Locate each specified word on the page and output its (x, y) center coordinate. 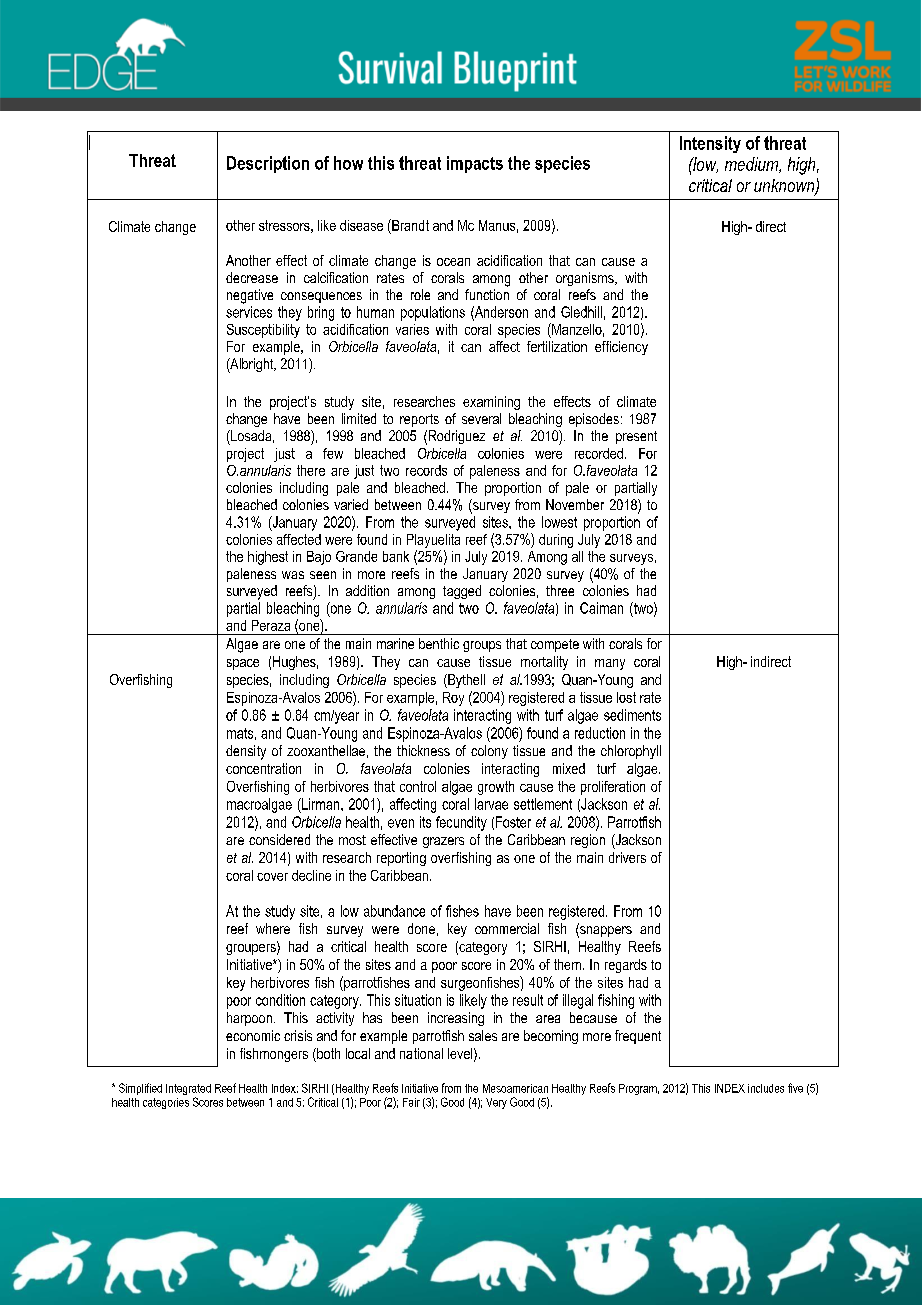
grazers (443, 842)
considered (279, 839)
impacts (475, 164)
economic (253, 1035)
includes (766, 1088)
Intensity (710, 144)
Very (496, 1103)
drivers (627, 857)
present (636, 437)
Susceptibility (263, 331)
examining (491, 403)
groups (482, 646)
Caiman (601, 608)
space (243, 664)
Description (268, 164)
